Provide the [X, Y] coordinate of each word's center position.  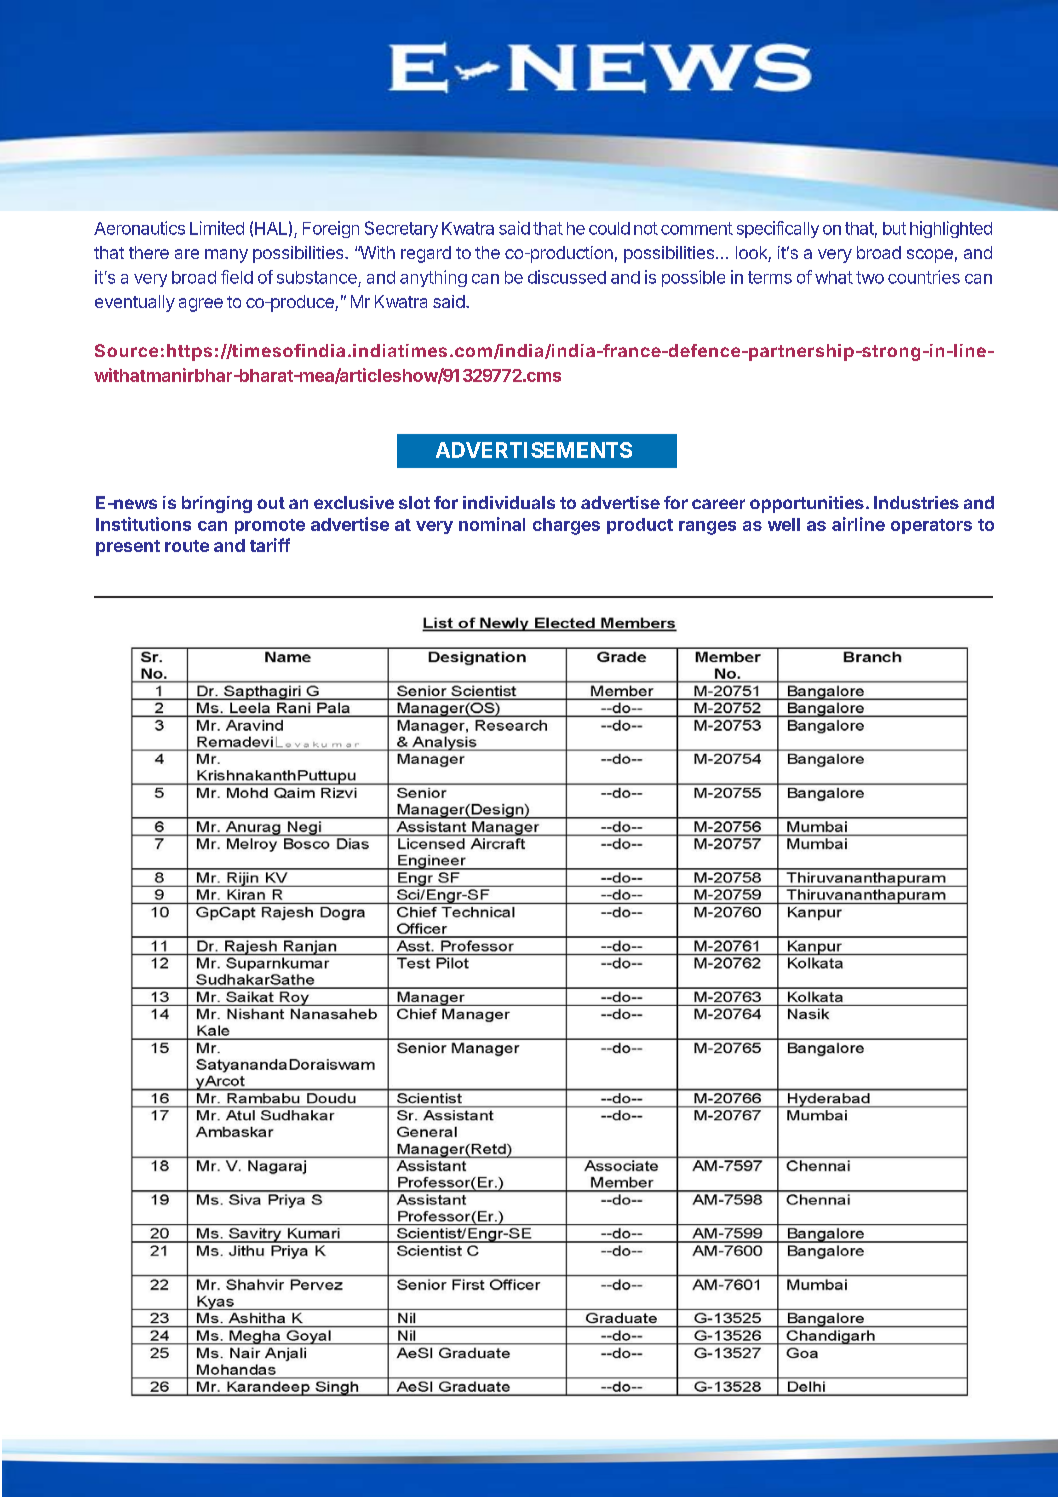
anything [433, 278]
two [870, 277]
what [834, 277]
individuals [509, 502]
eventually [135, 303]
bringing [217, 504]
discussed [567, 277]
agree [201, 305]
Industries [916, 502]
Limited [217, 228]
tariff [270, 545]
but [894, 228]
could [609, 228]
